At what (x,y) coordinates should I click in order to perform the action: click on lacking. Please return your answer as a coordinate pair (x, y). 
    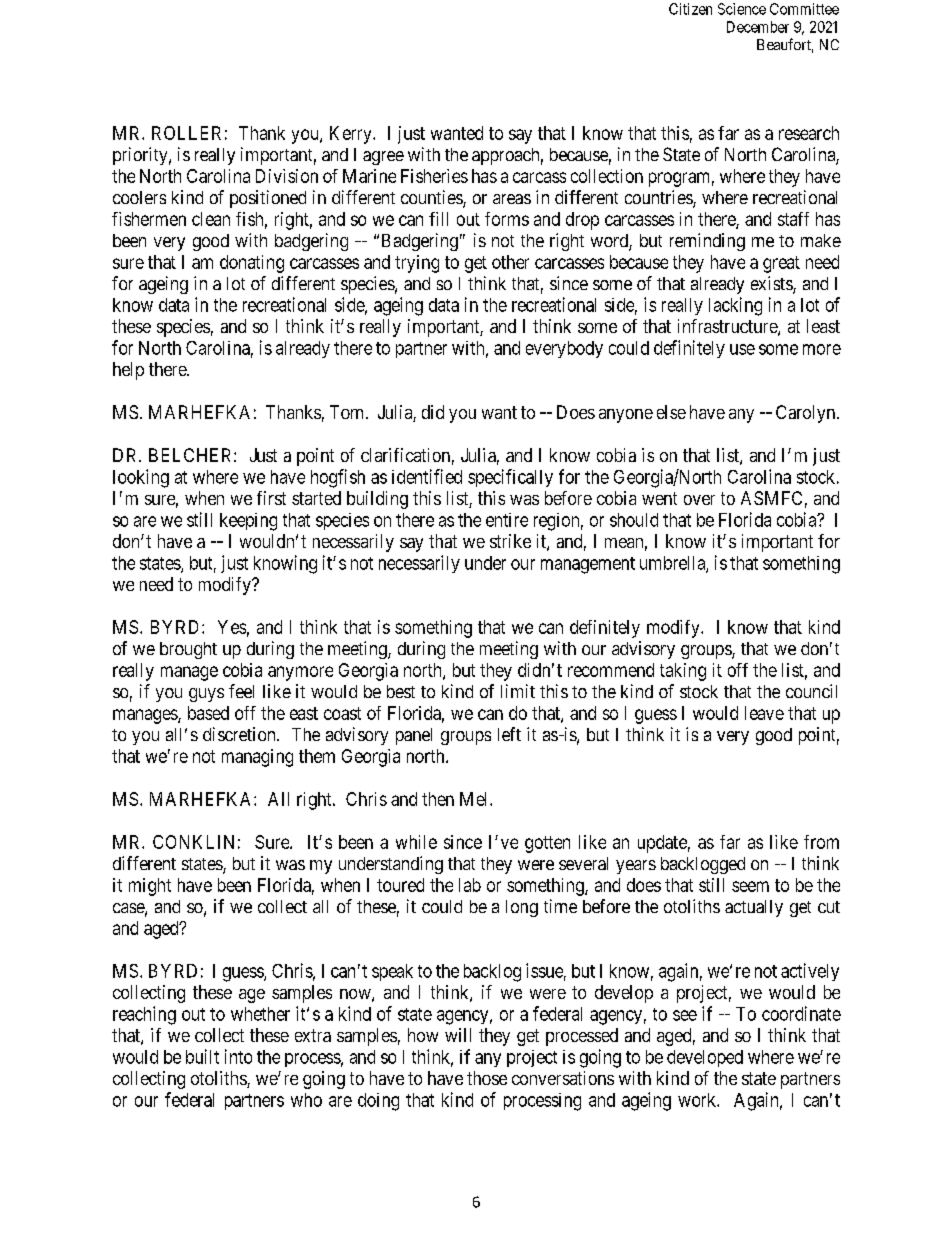
    Looking at the image, I should click on (735, 306).
